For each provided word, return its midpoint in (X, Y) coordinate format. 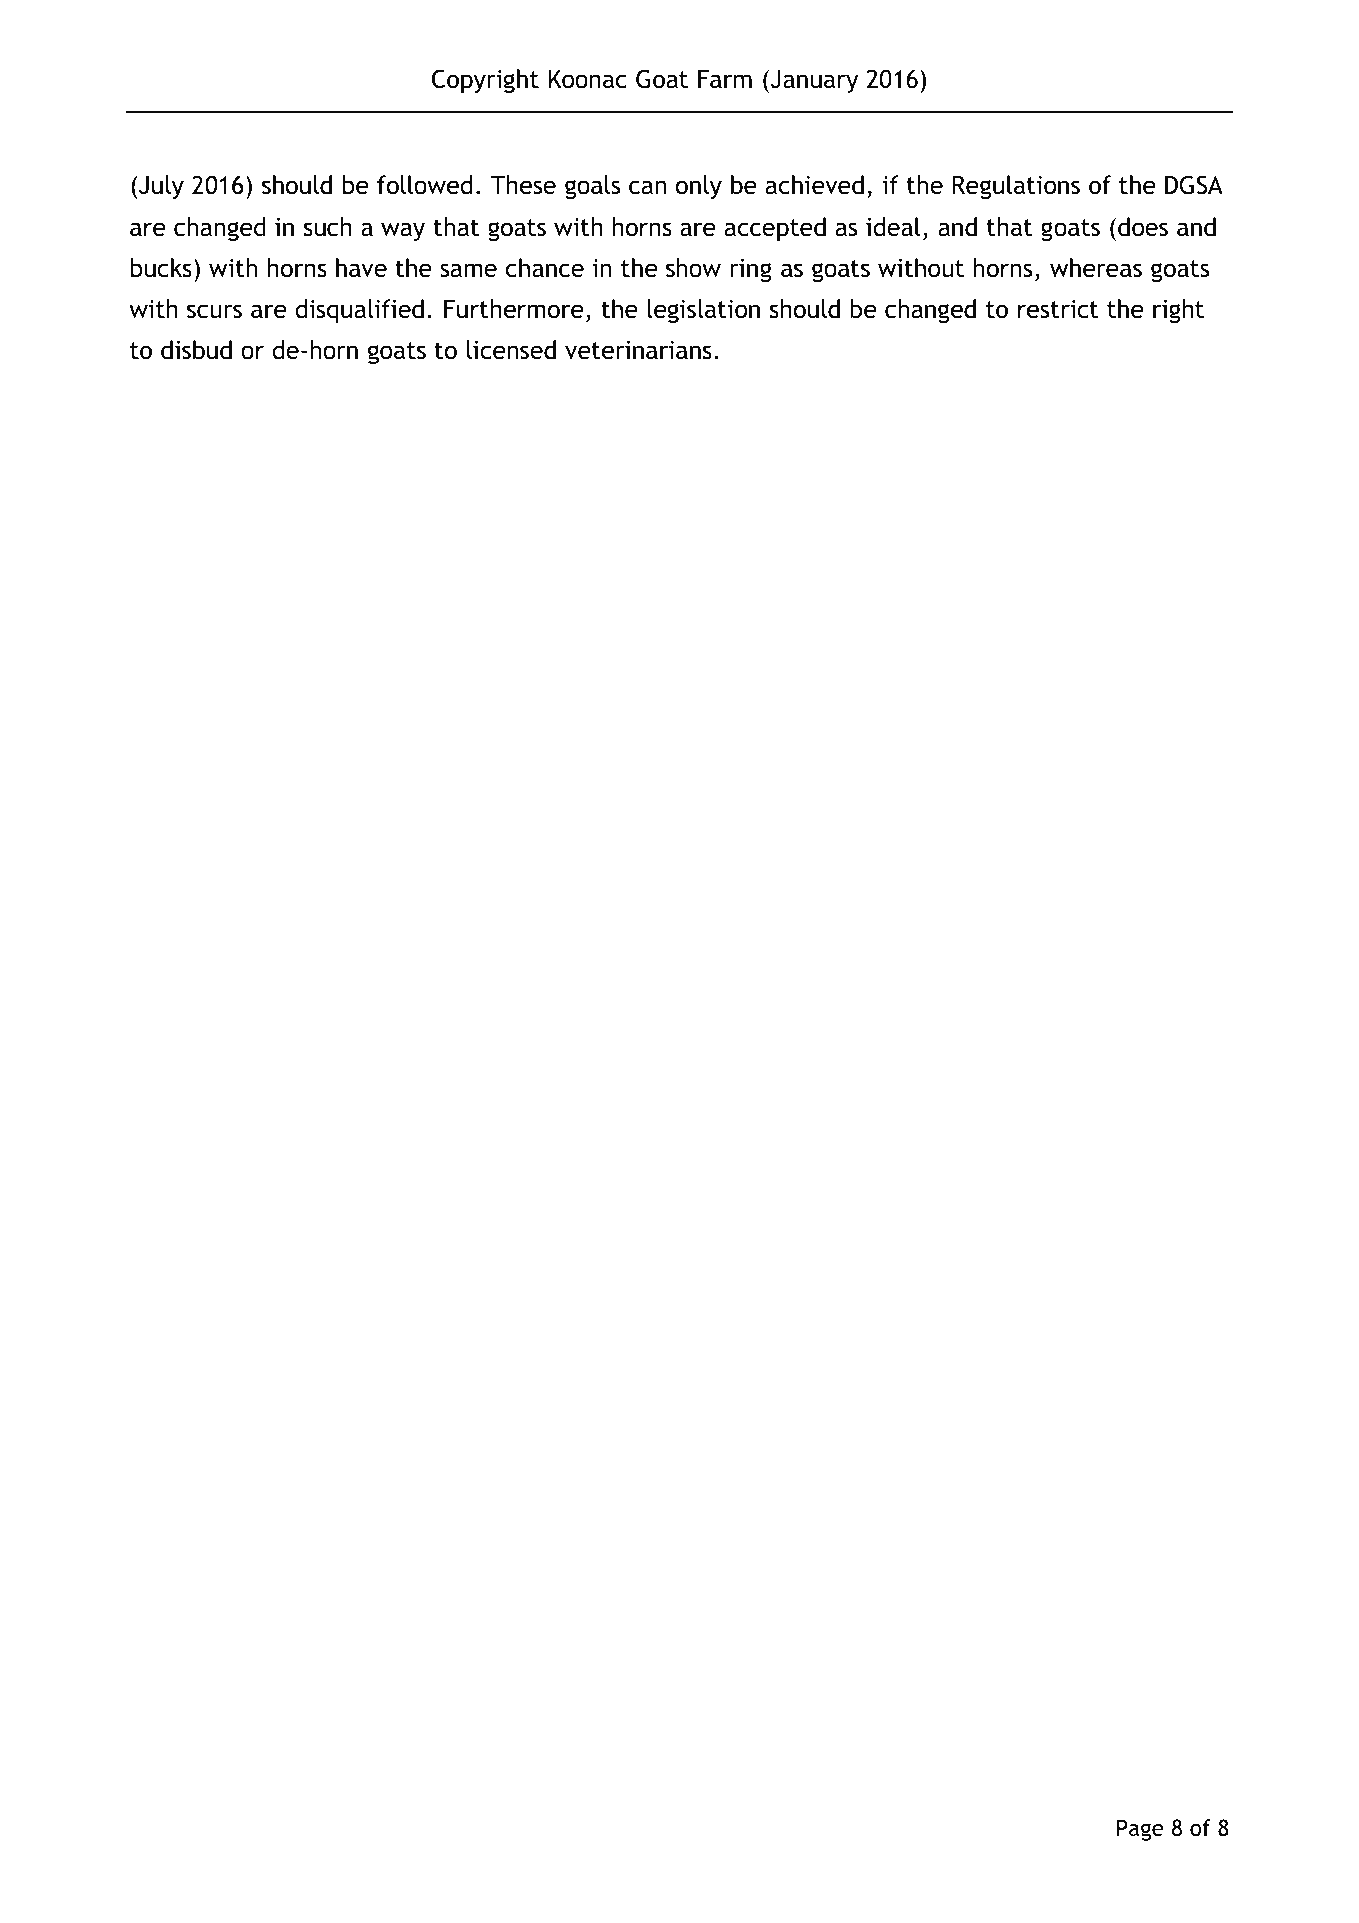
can (647, 187)
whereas (1096, 268)
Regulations (1016, 187)
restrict (1058, 309)
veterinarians (638, 350)
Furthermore (513, 309)
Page (1140, 1830)
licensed (511, 350)
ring (751, 270)
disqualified (359, 311)
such (328, 227)
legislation (703, 311)
